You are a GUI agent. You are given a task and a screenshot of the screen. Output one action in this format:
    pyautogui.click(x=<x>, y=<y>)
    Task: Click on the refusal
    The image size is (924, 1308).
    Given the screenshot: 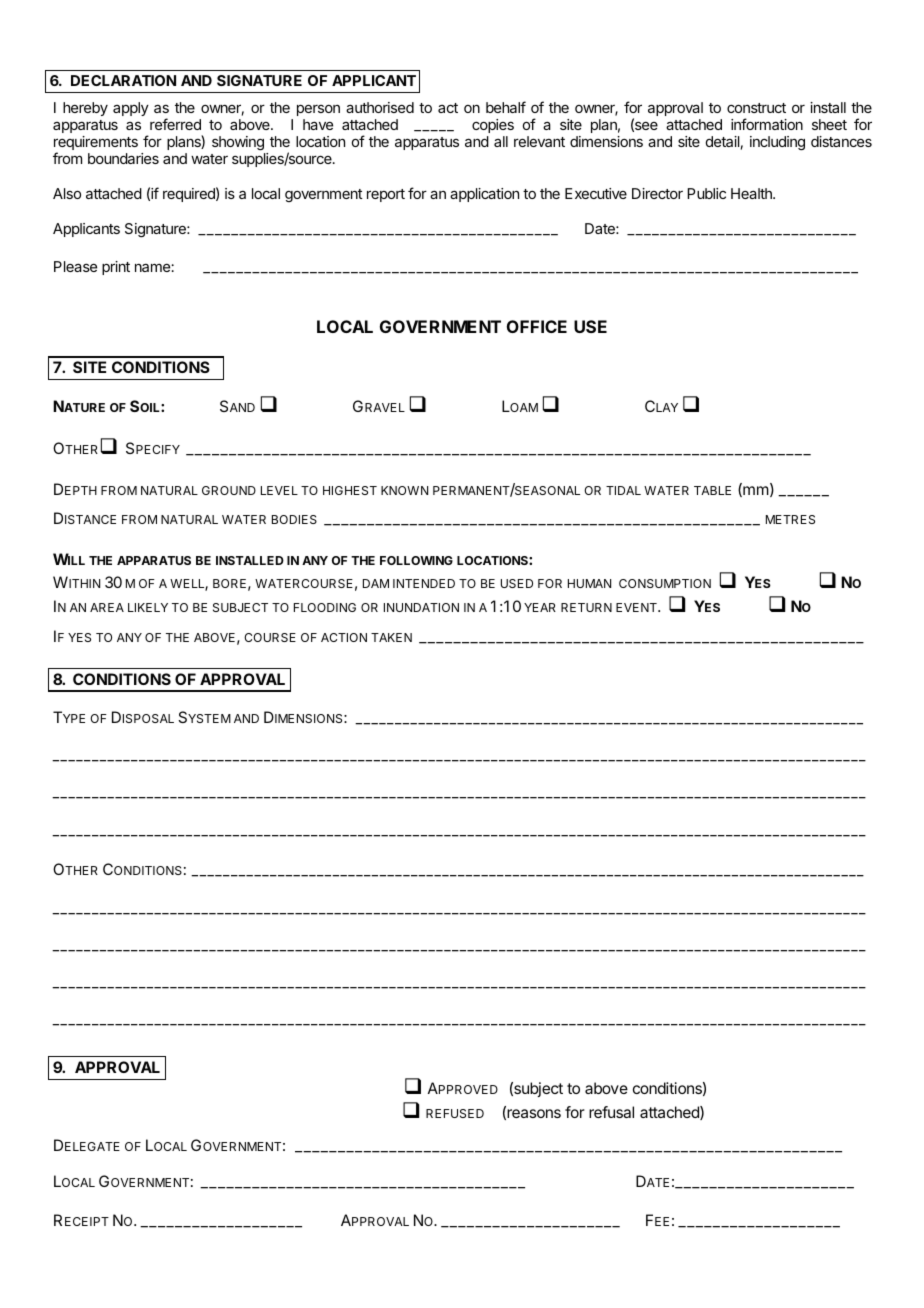 What is the action you would take?
    pyautogui.click(x=611, y=1112)
